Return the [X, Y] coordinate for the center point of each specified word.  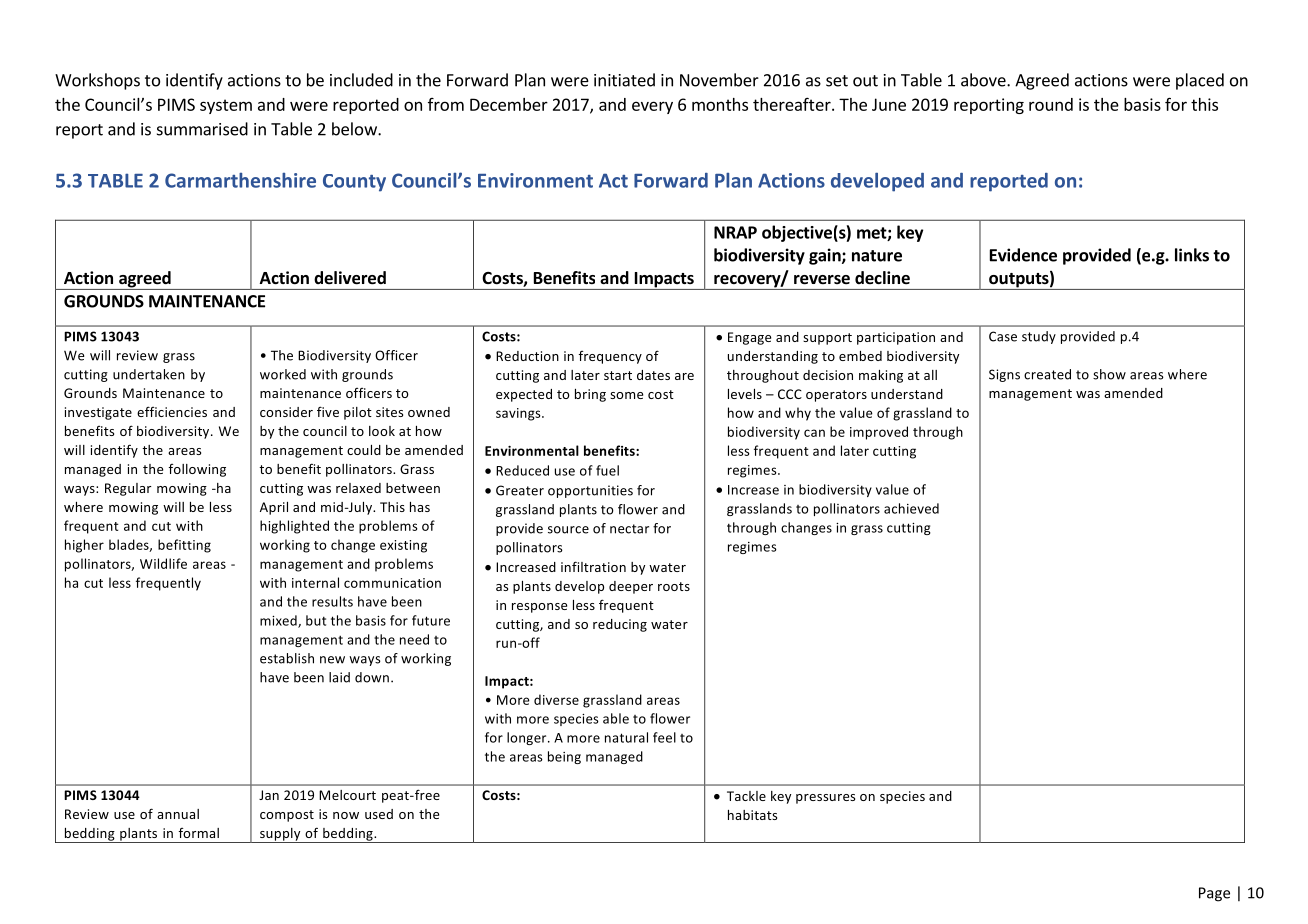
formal [199, 833]
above [984, 80]
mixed [279, 621]
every [652, 107]
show [1109, 374]
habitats [752, 815]
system [226, 106]
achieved [911, 508]
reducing [620, 625]
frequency [610, 357]
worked [283, 374]
